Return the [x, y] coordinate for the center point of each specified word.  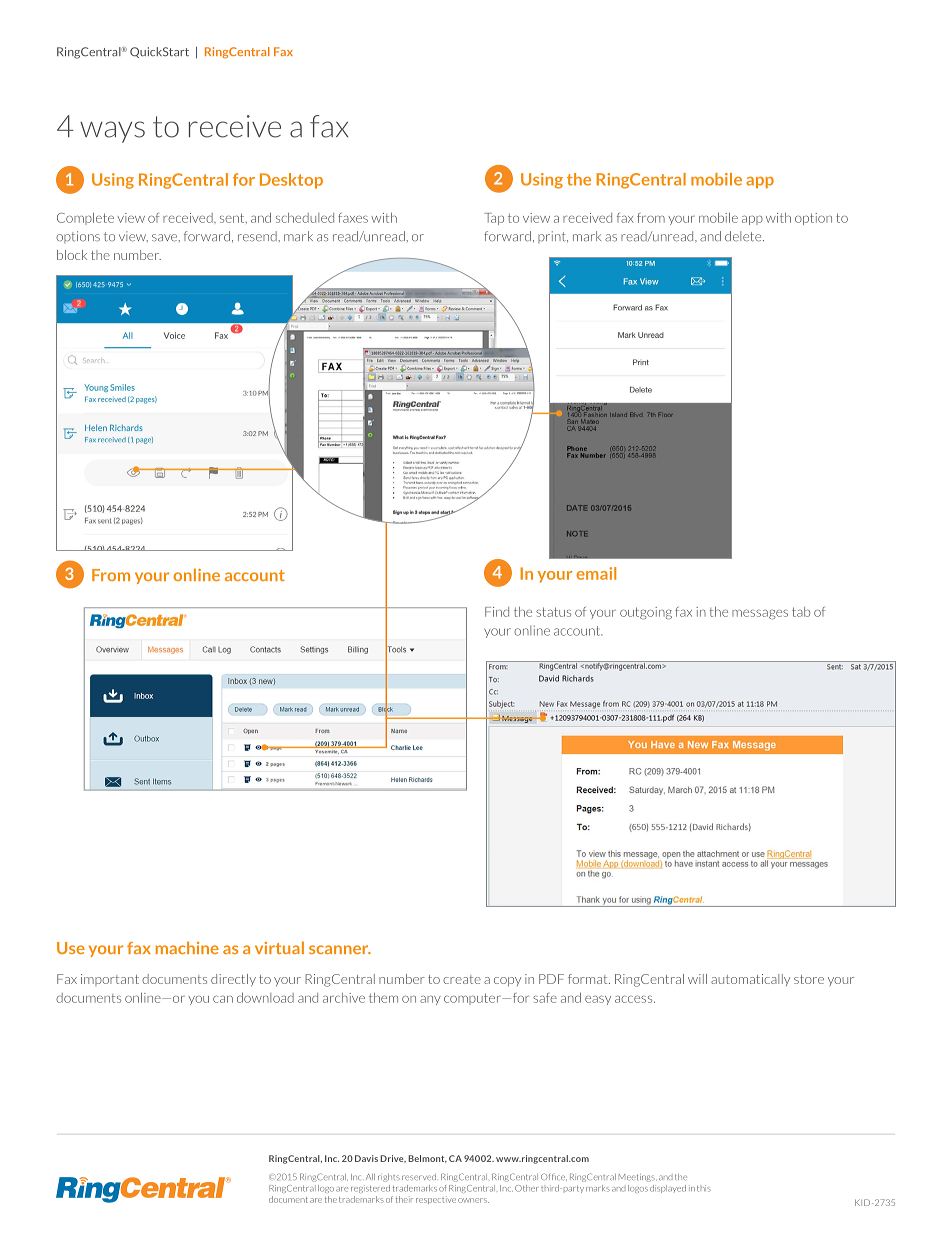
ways [112, 132]
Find [497, 612]
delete [744, 236]
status [553, 612]
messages [760, 614]
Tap [494, 219]
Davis [366, 1158]
